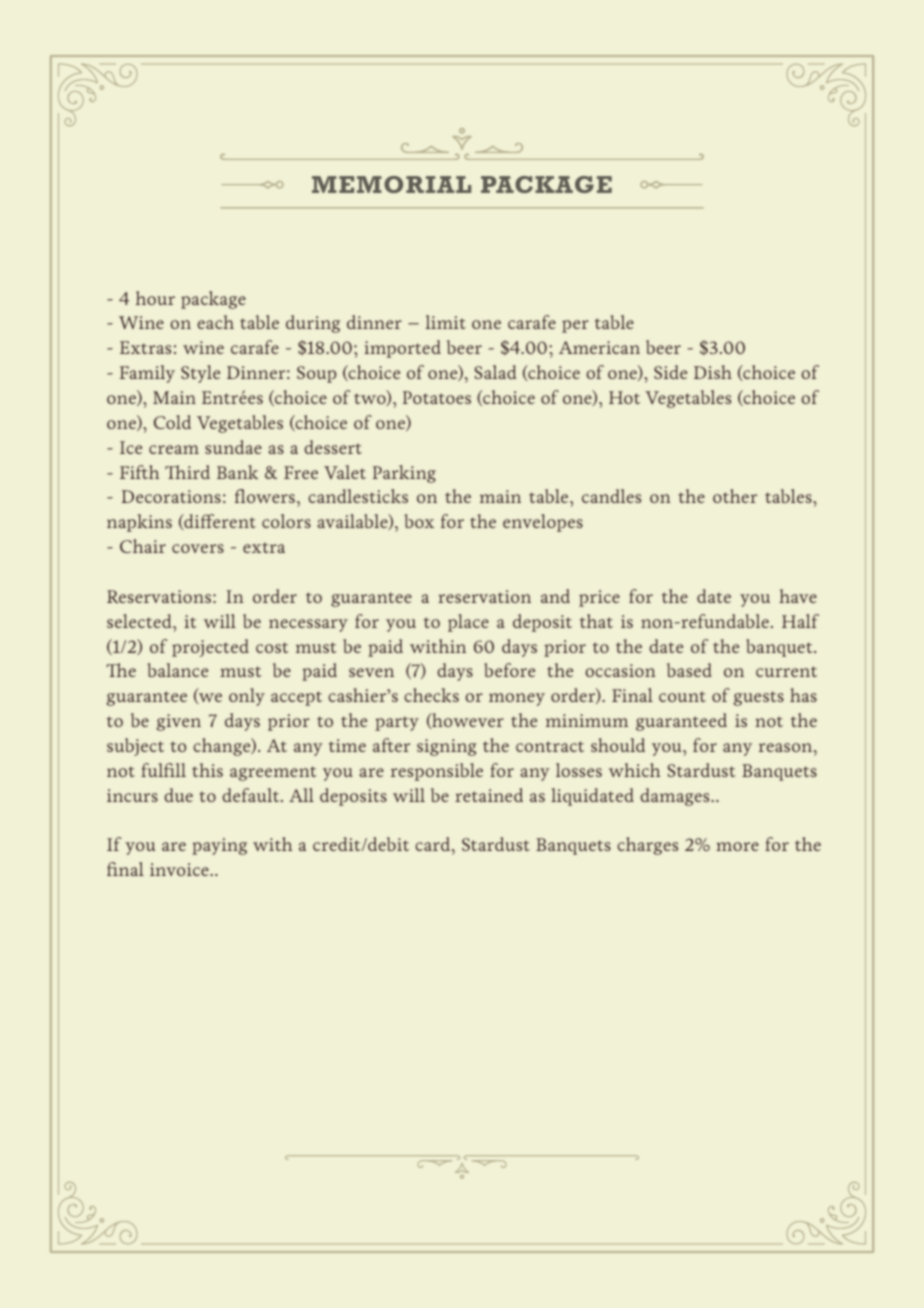 The width and height of the document is (924, 1308). Describe the element at coordinates (434, 846) in the document. I see `card` at that location.
